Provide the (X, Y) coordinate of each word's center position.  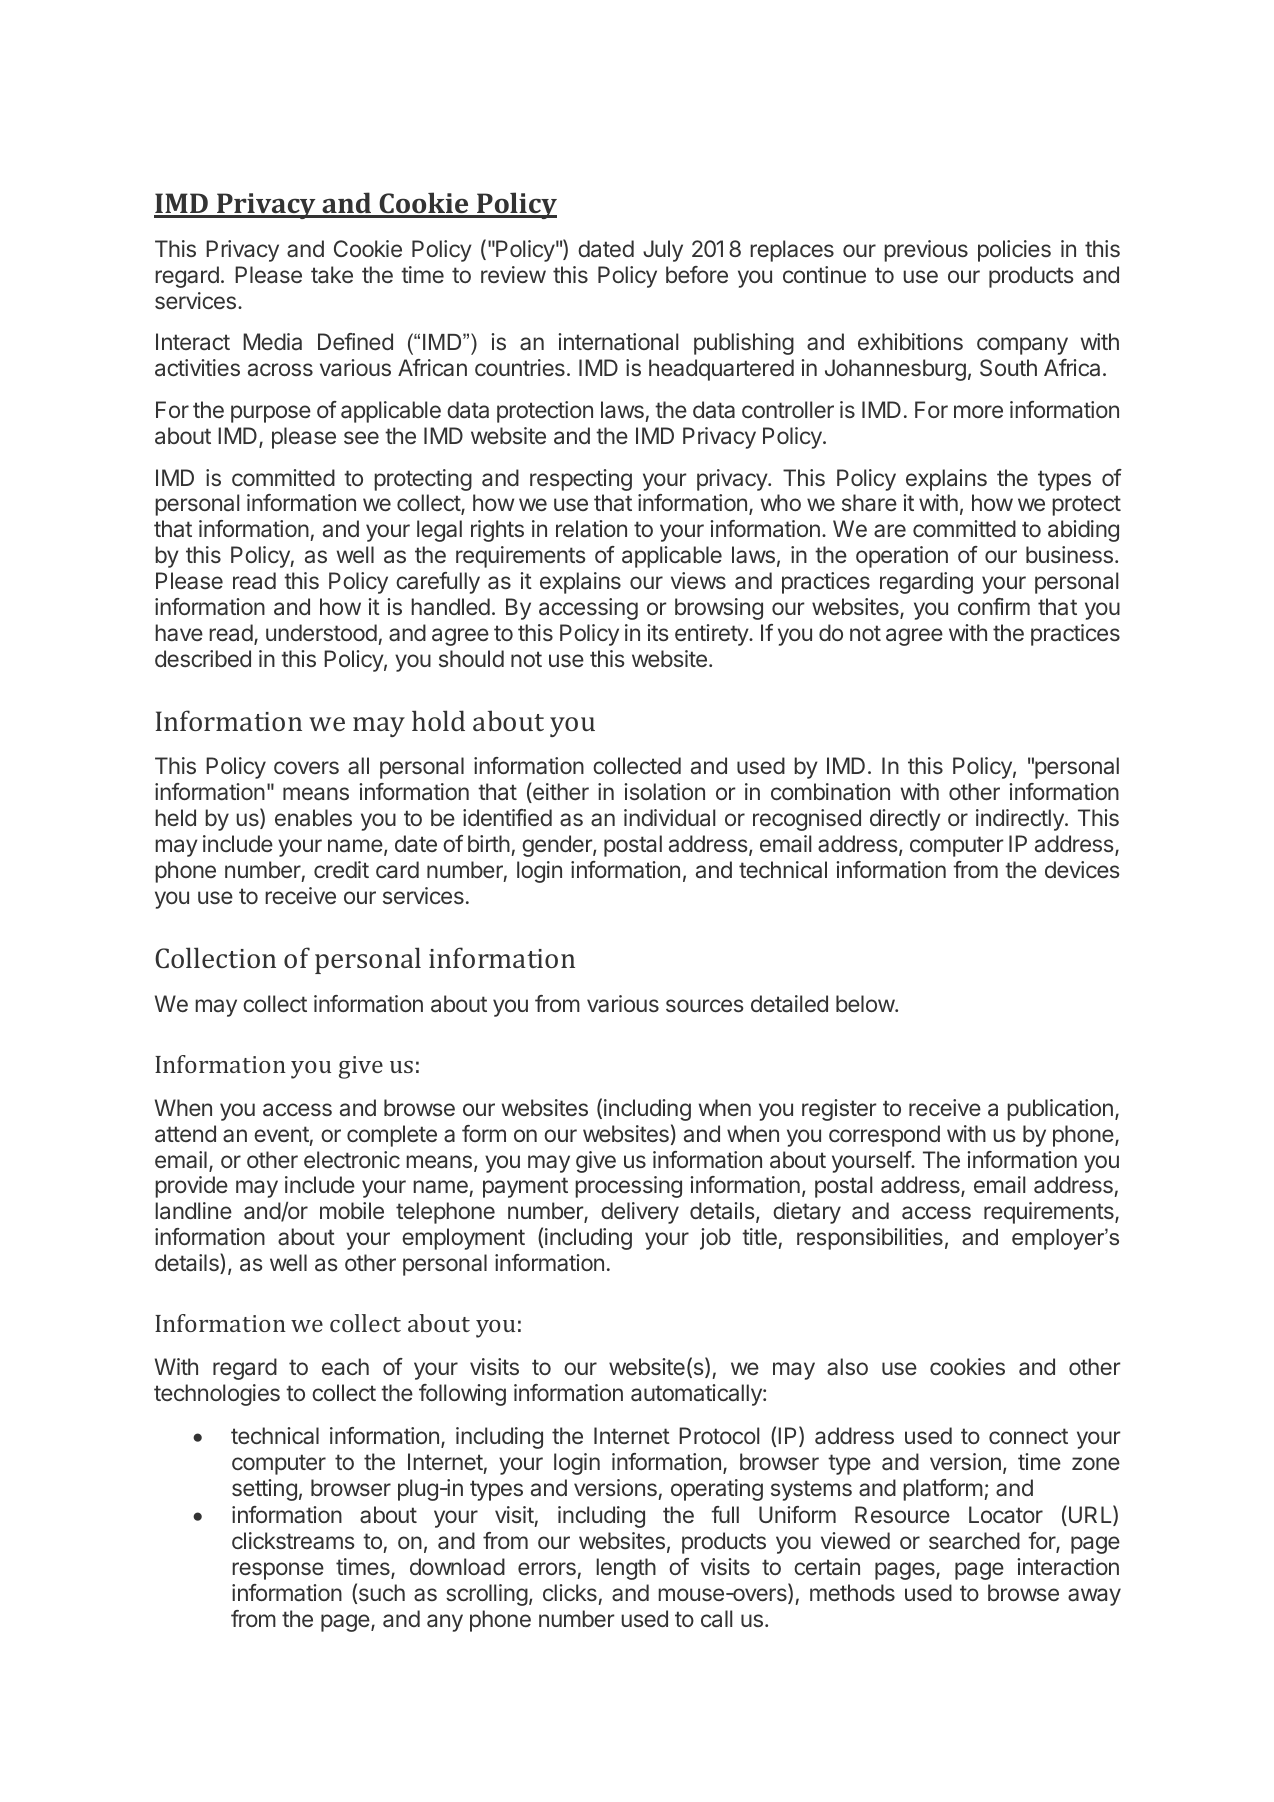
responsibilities (870, 1239)
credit (341, 869)
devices (1082, 869)
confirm (994, 606)
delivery (640, 1213)
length (626, 1569)
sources (705, 1005)
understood (321, 632)
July (663, 251)
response (278, 1571)
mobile (352, 1210)
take (332, 275)
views (698, 580)
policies (1014, 251)
